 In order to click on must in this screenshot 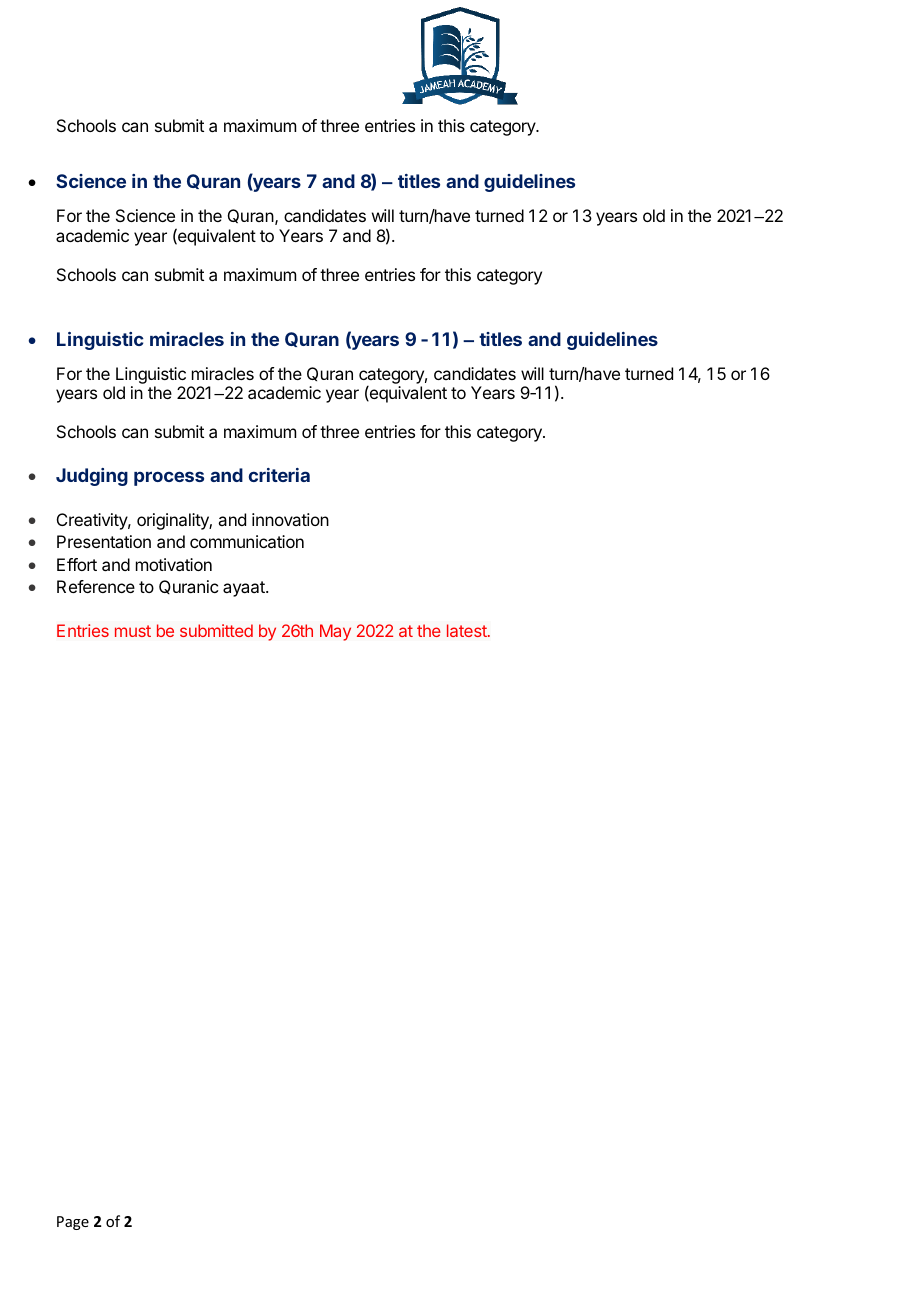, I will do `click(133, 631)`.
